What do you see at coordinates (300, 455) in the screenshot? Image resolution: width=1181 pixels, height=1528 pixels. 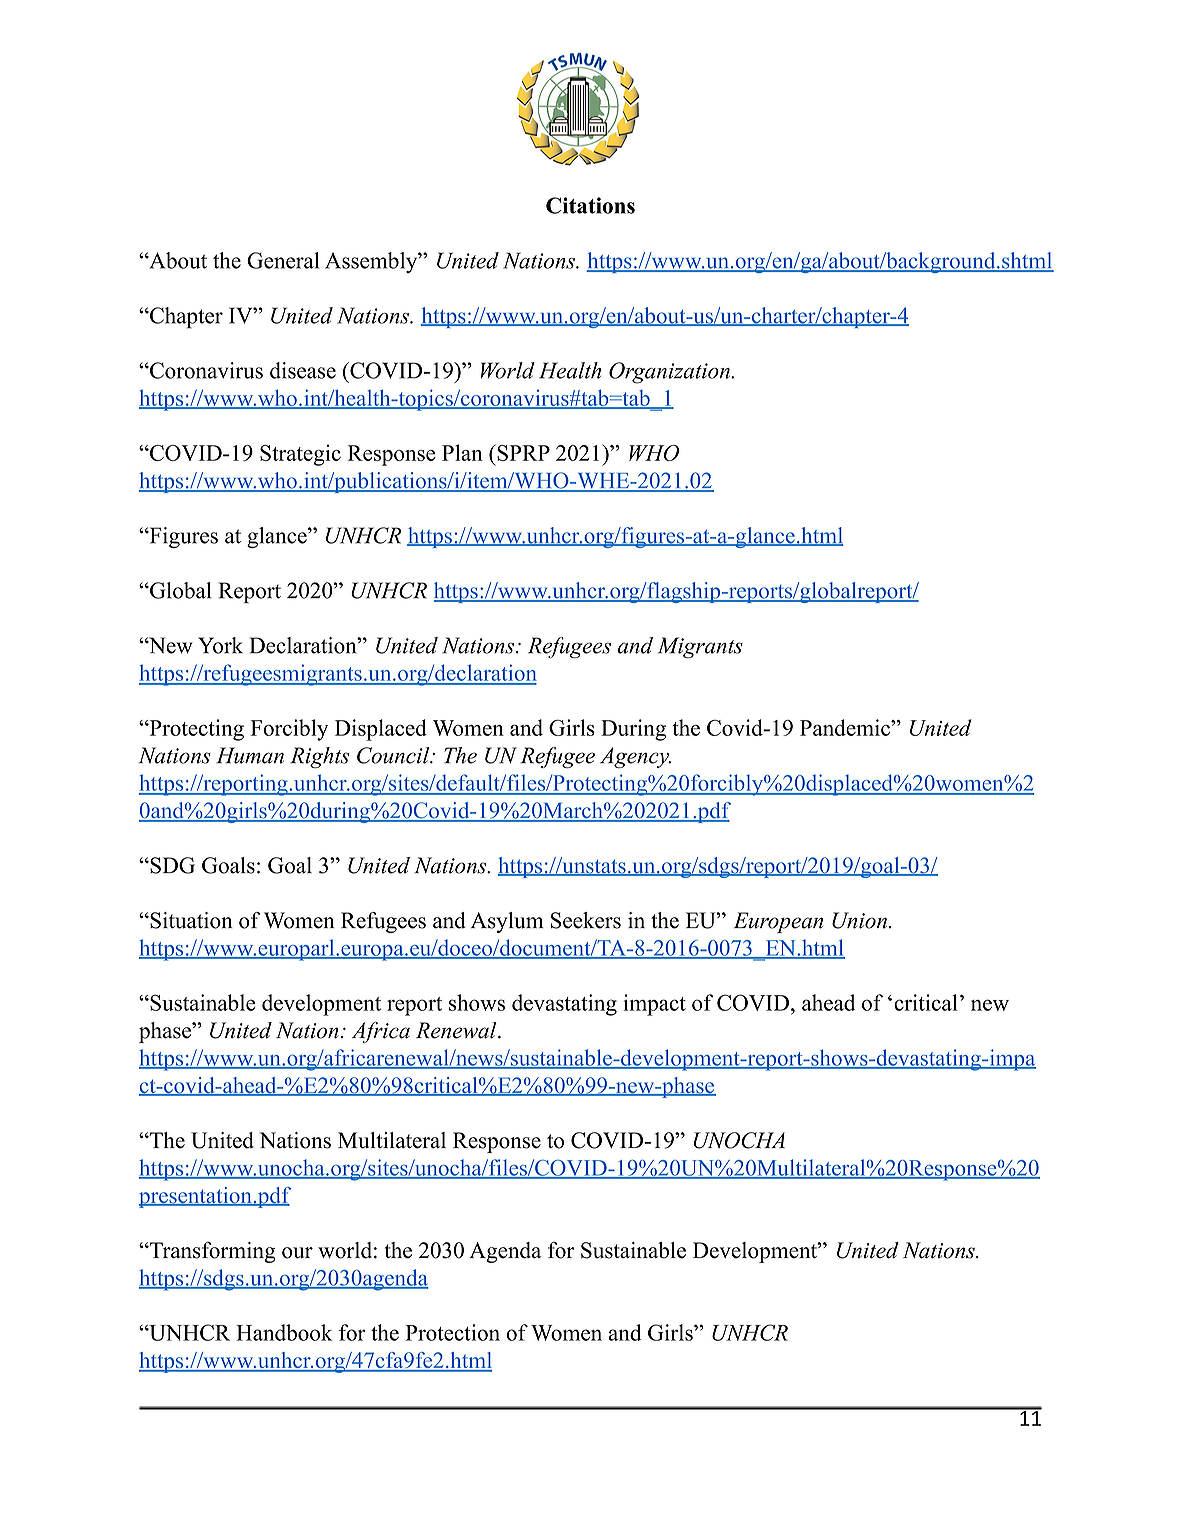 I see `Strategic` at bounding box center [300, 455].
